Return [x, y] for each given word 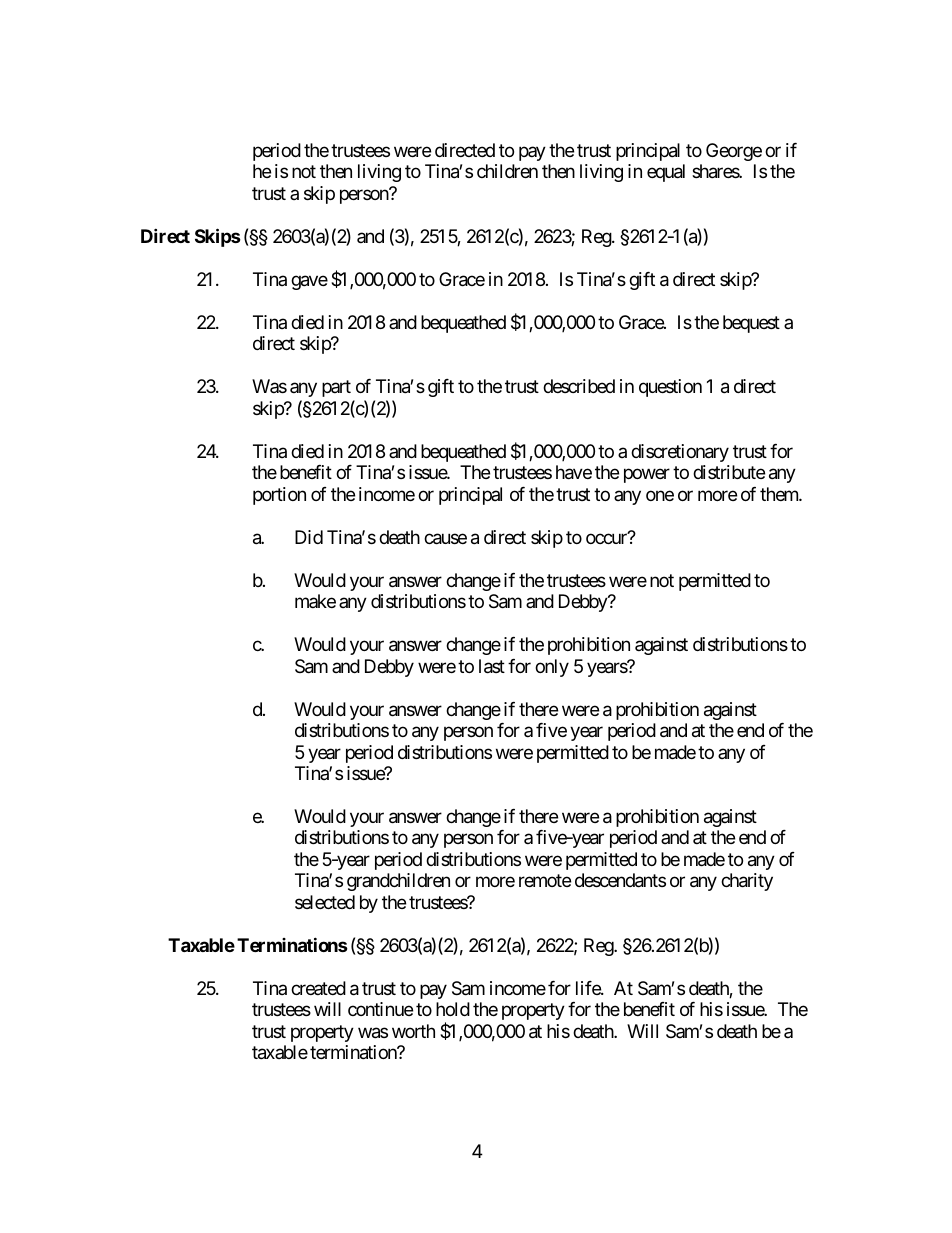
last [492, 666]
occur [607, 538]
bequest [751, 324]
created [318, 988]
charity [747, 882]
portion [279, 496]
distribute [729, 472]
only [552, 668]
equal [666, 173]
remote [545, 881]
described [579, 386]
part [336, 389]
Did [309, 537]
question [670, 388]
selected [325, 902]
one [660, 495]
